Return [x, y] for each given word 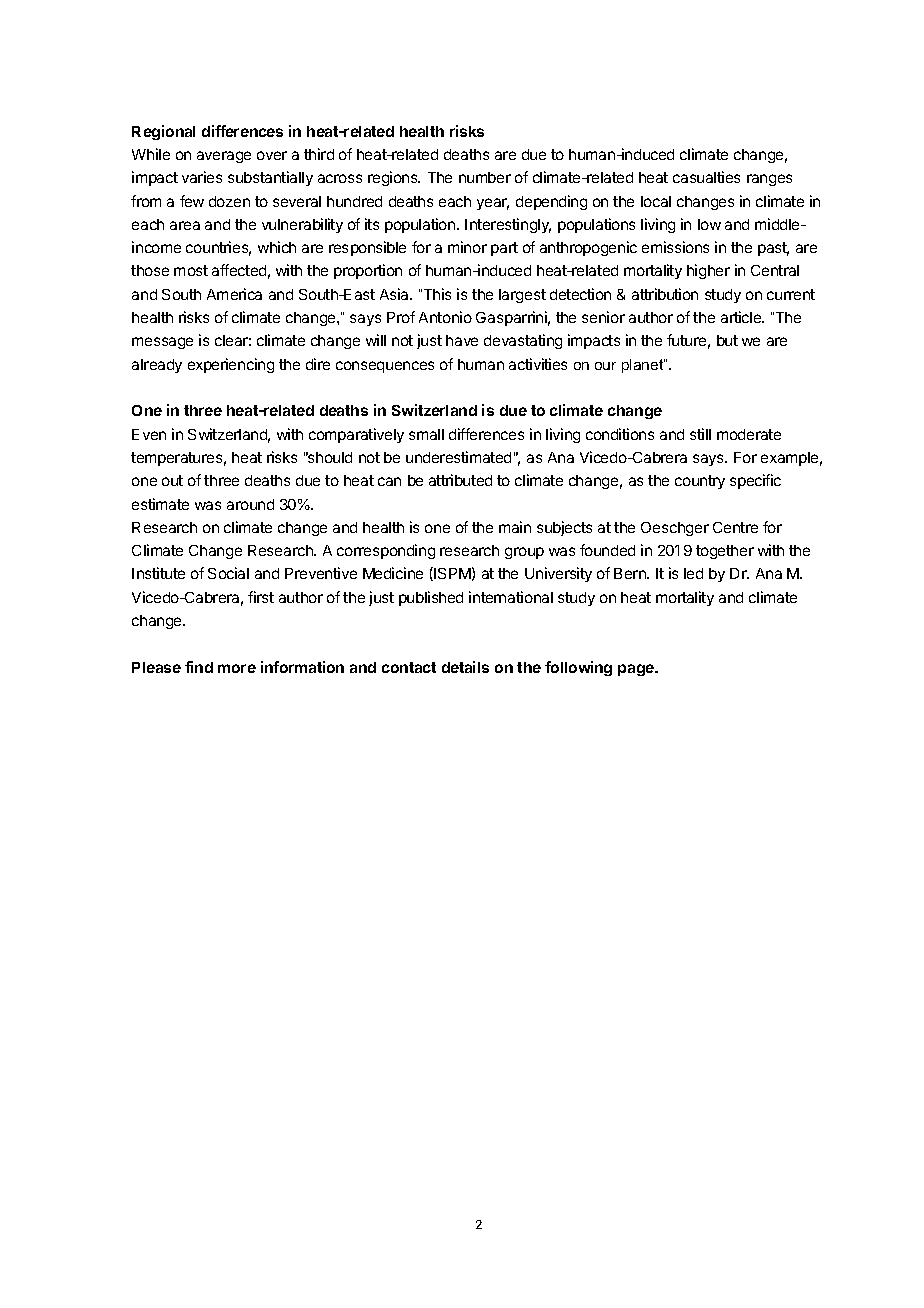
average [224, 157]
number [485, 177]
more [237, 668]
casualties [706, 177]
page [637, 670]
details [465, 667]
